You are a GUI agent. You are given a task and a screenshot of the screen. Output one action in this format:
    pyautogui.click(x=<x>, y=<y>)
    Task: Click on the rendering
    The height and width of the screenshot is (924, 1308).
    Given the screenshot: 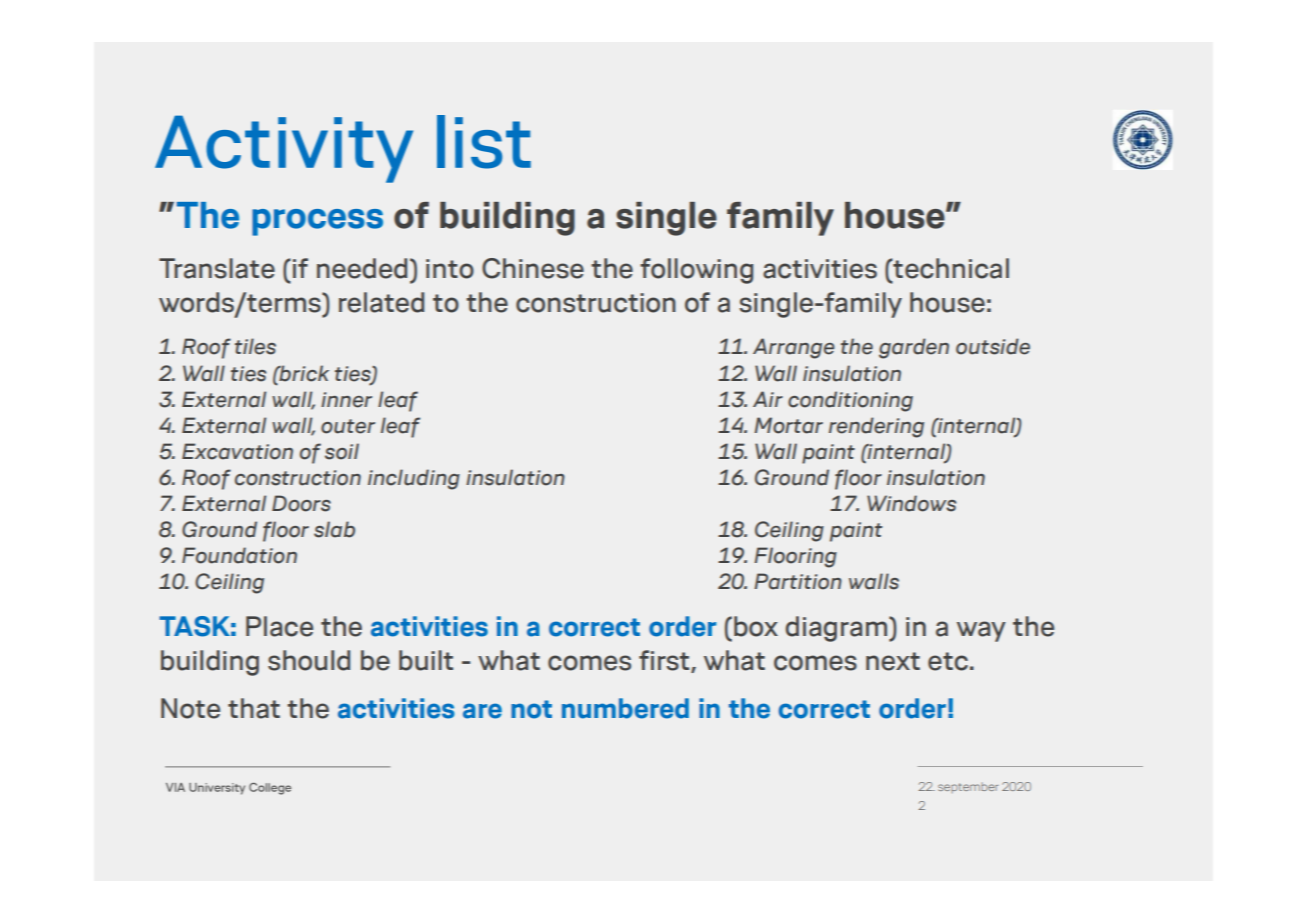 What is the action you would take?
    pyautogui.click(x=876, y=427)
